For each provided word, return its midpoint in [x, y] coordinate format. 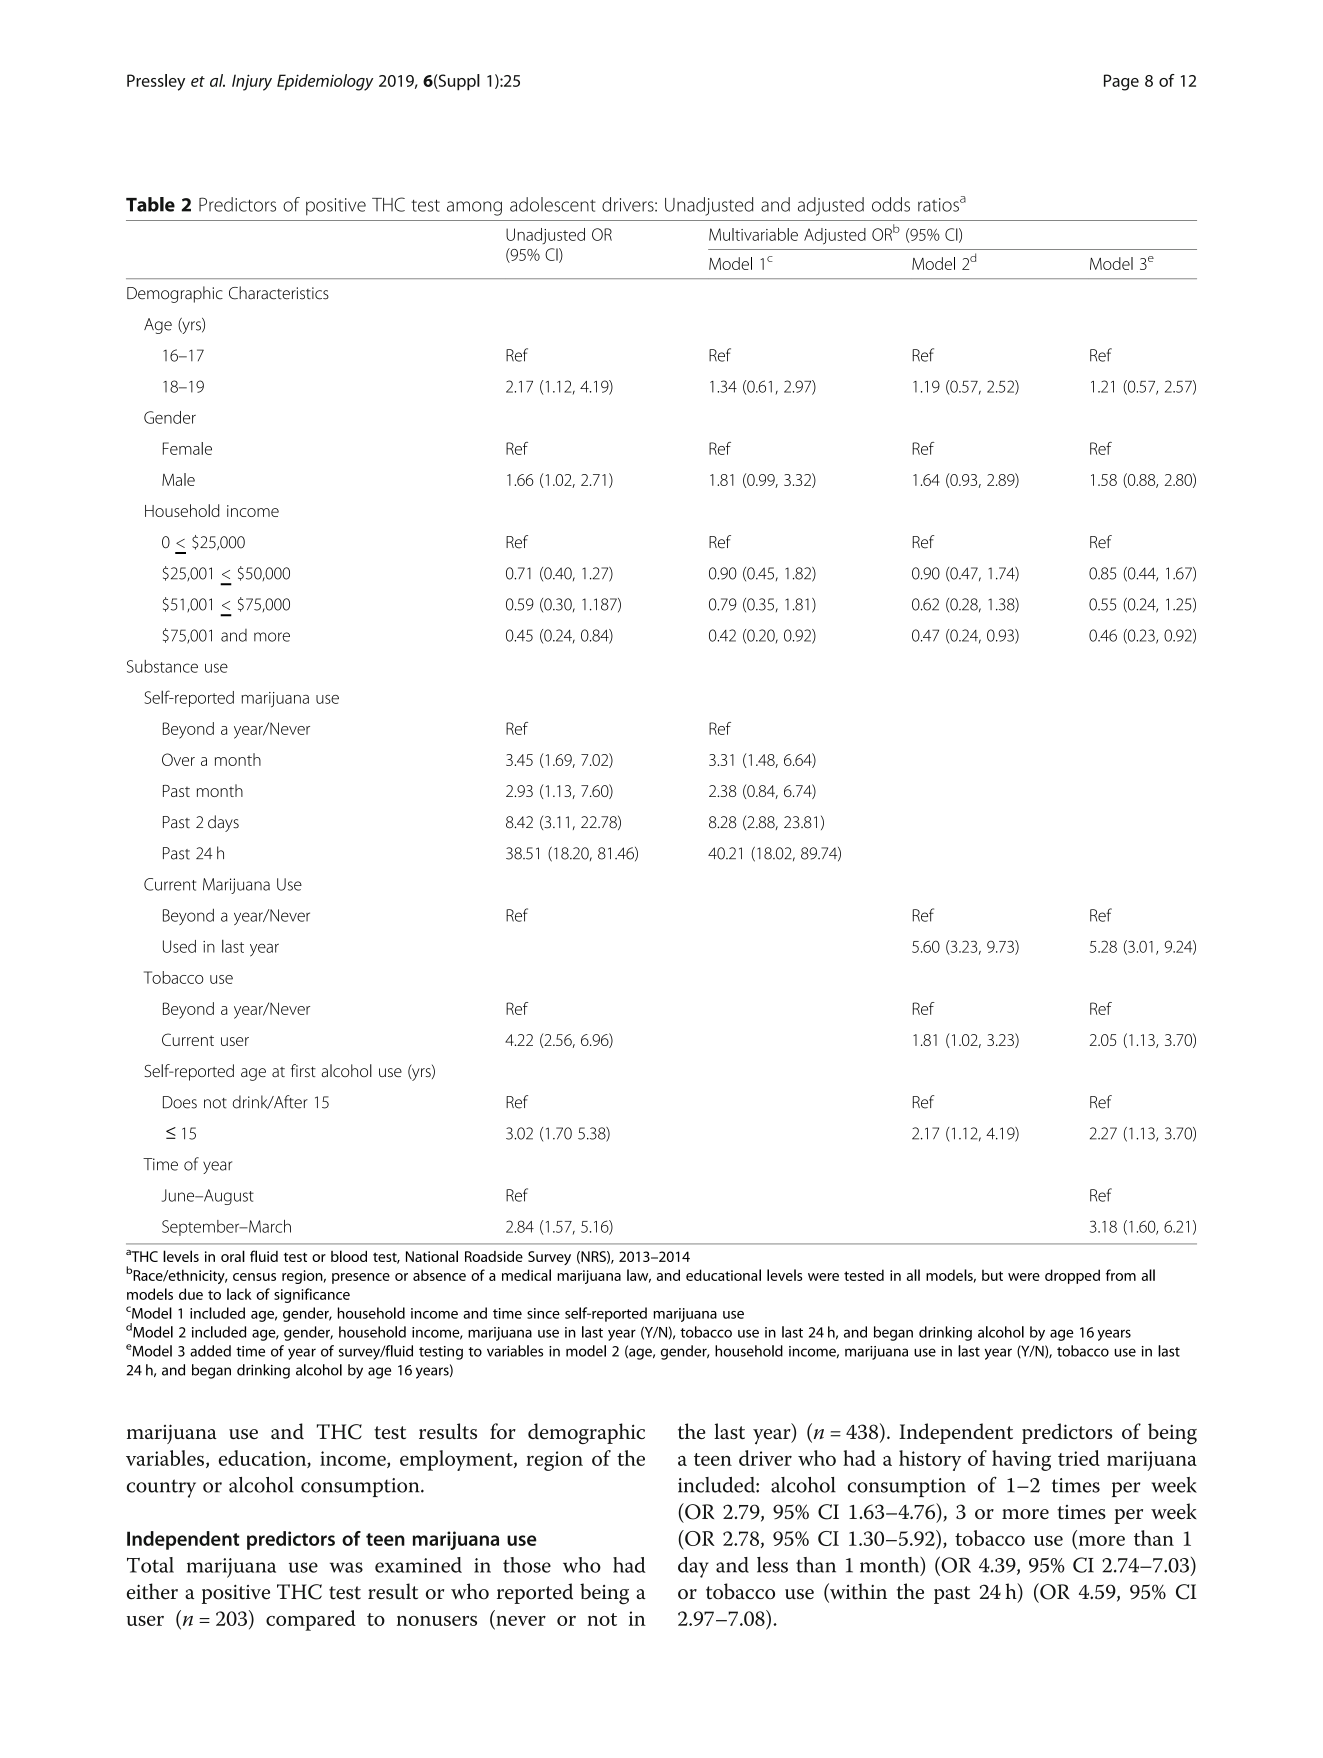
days [223, 823]
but [992, 1275]
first [303, 1070]
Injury [252, 82]
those [527, 1565]
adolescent [553, 204]
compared [311, 1620]
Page [1121, 82]
